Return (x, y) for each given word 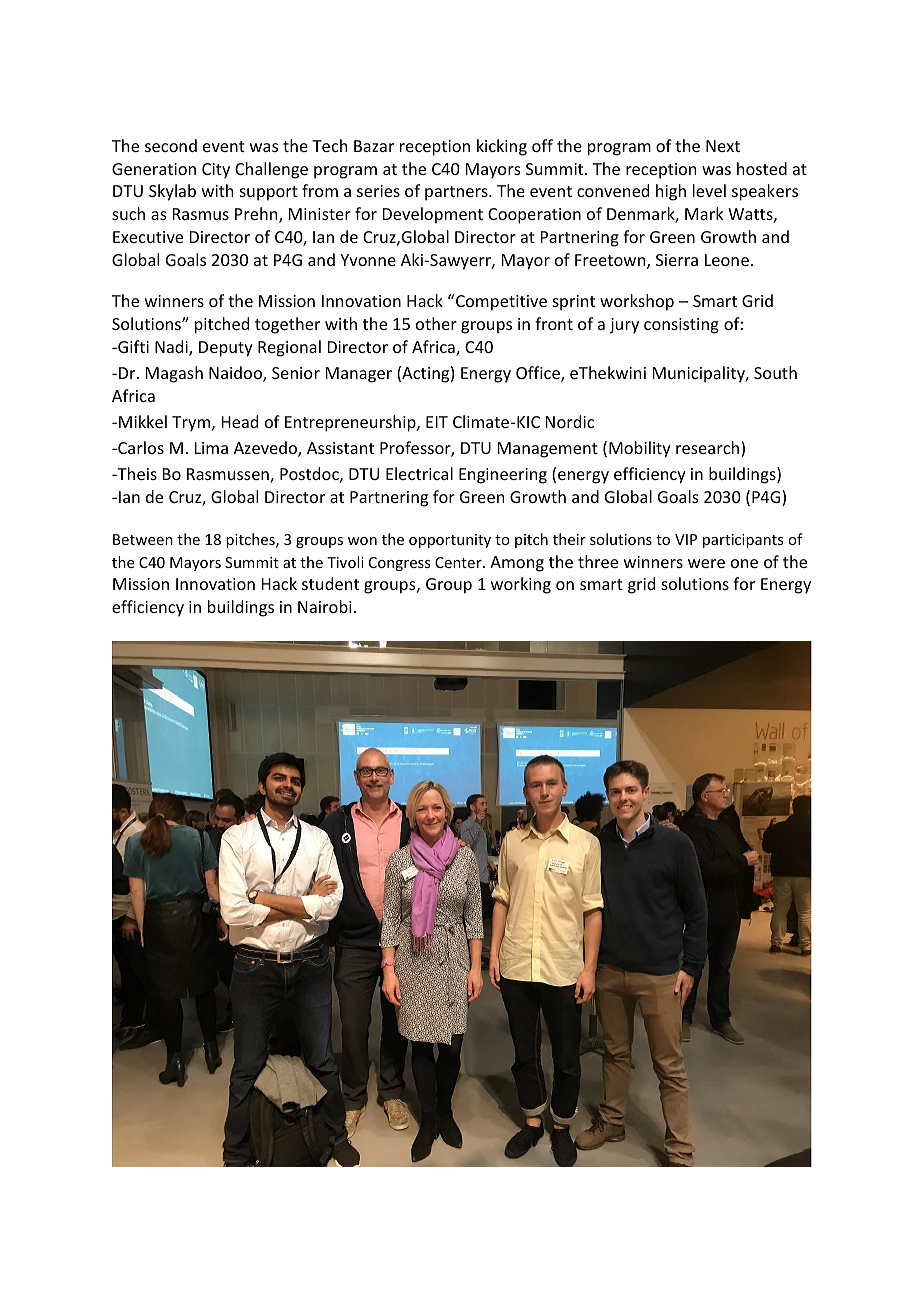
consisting (681, 326)
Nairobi (325, 606)
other (436, 323)
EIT (437, 422)
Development (433, 215)
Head (240, 421)
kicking (502, 147)
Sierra (677, 260)
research (709, 449)
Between (143, 539)
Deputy (226, 349)
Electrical (419, 473)
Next (723, 146)
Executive (148, 237)
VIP (686, 539)
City (216, 171)
